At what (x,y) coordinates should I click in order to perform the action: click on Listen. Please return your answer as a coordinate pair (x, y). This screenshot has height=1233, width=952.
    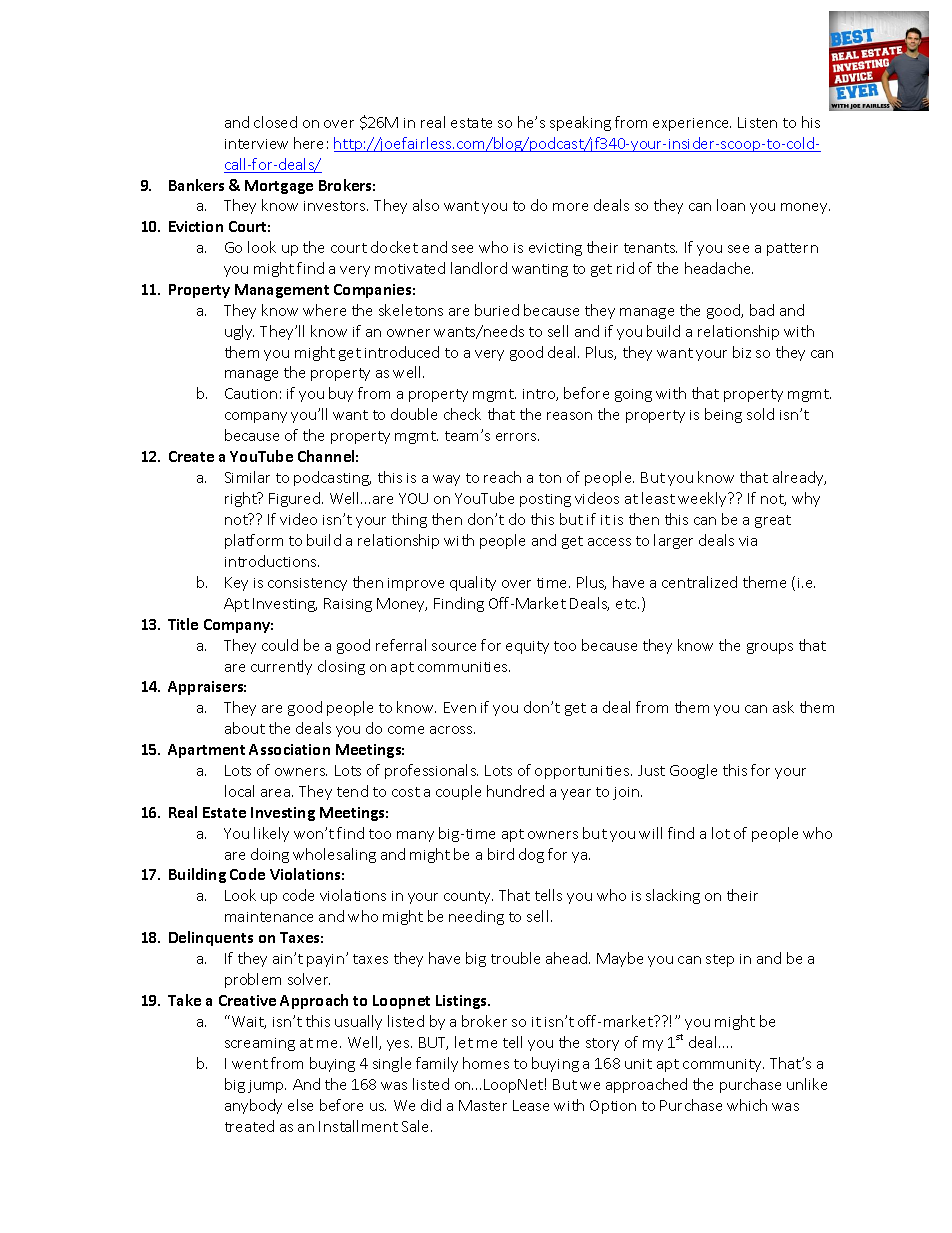
    Looking at the image, I should click on (757, 122).
